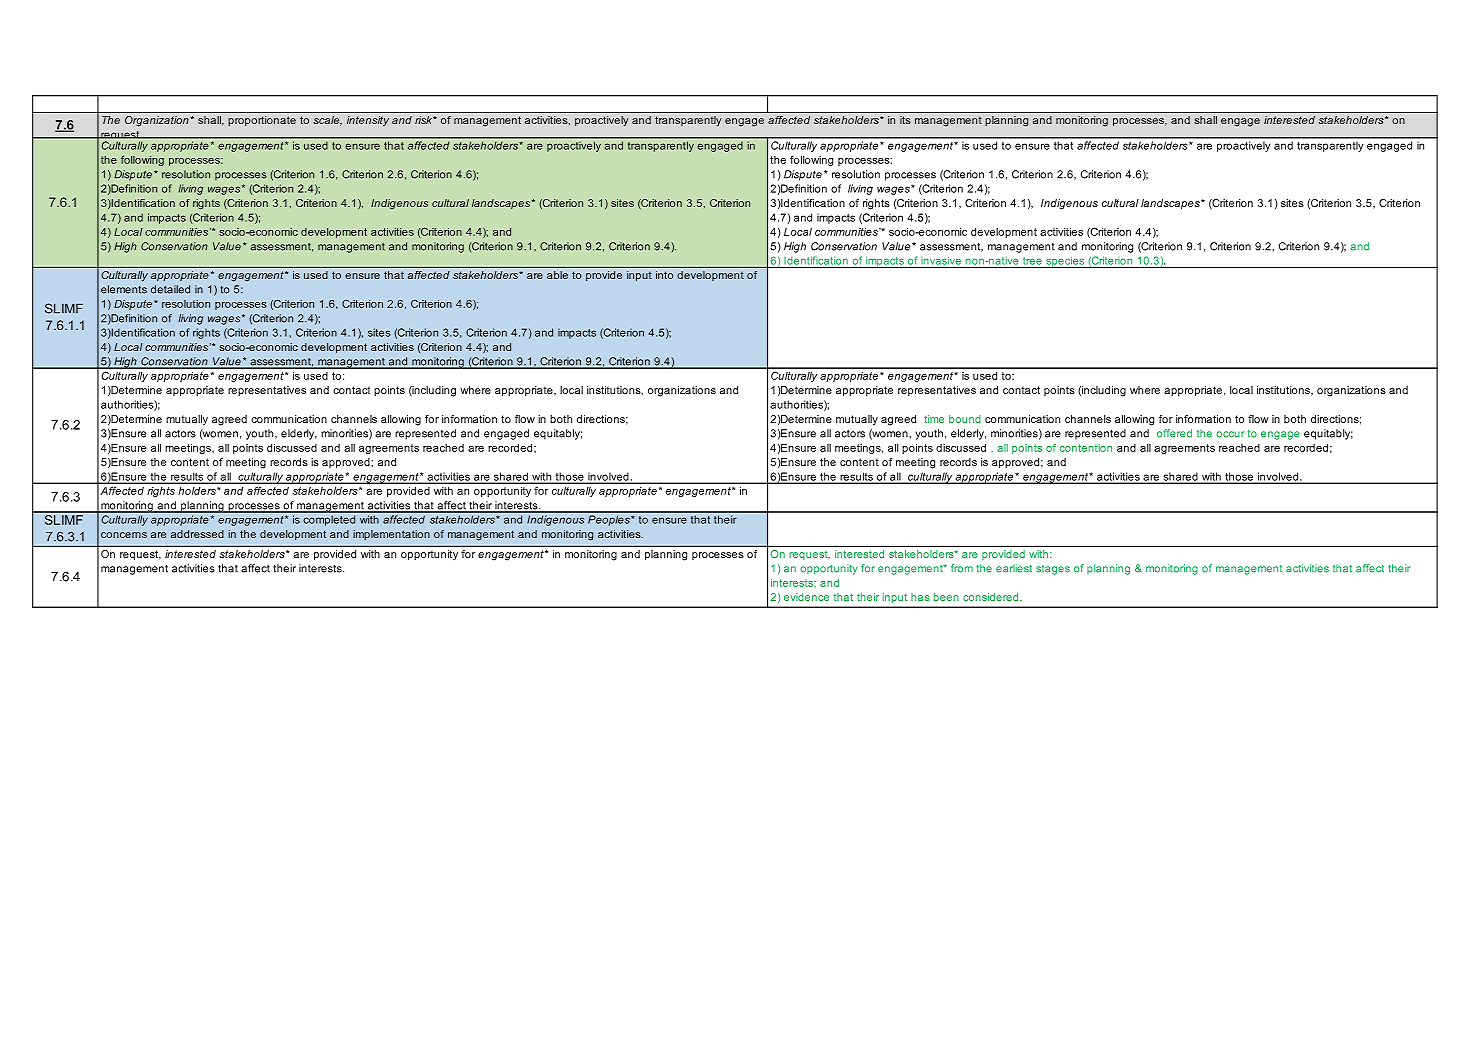 The image size is (1479, 1046). I want to click on concerns, so click(124, 535).
